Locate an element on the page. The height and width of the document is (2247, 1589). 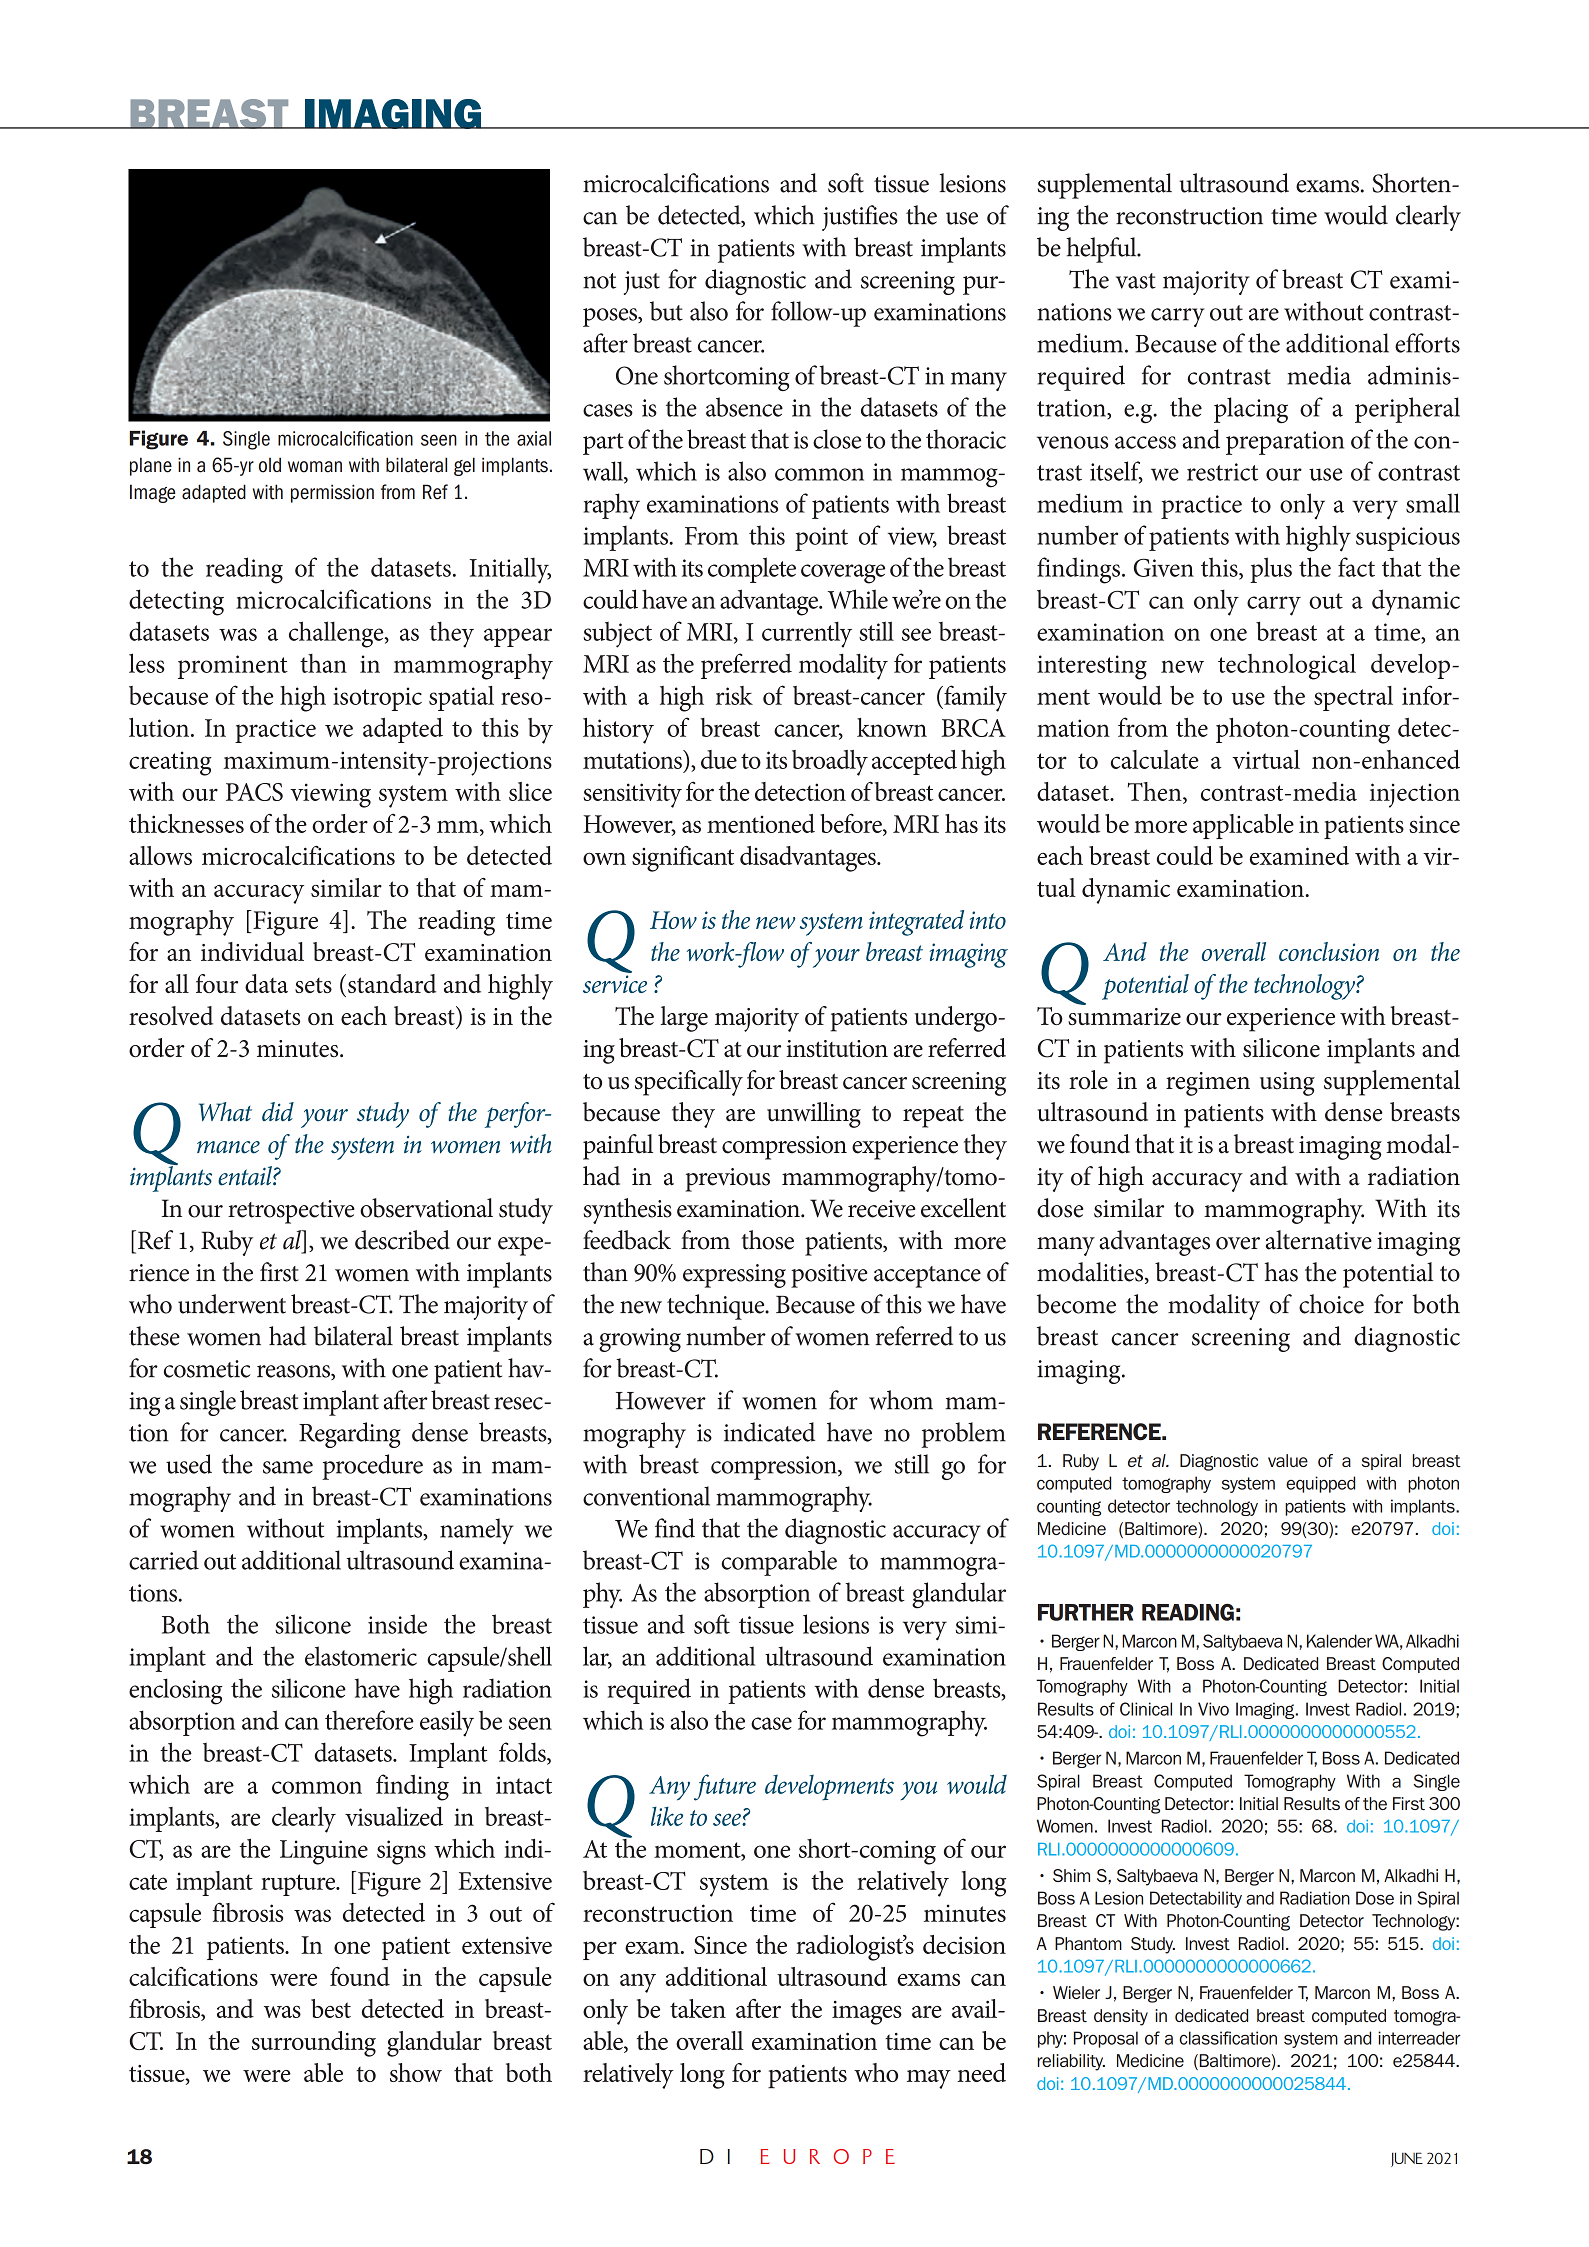
those is located at coordinates (767, 1240).
